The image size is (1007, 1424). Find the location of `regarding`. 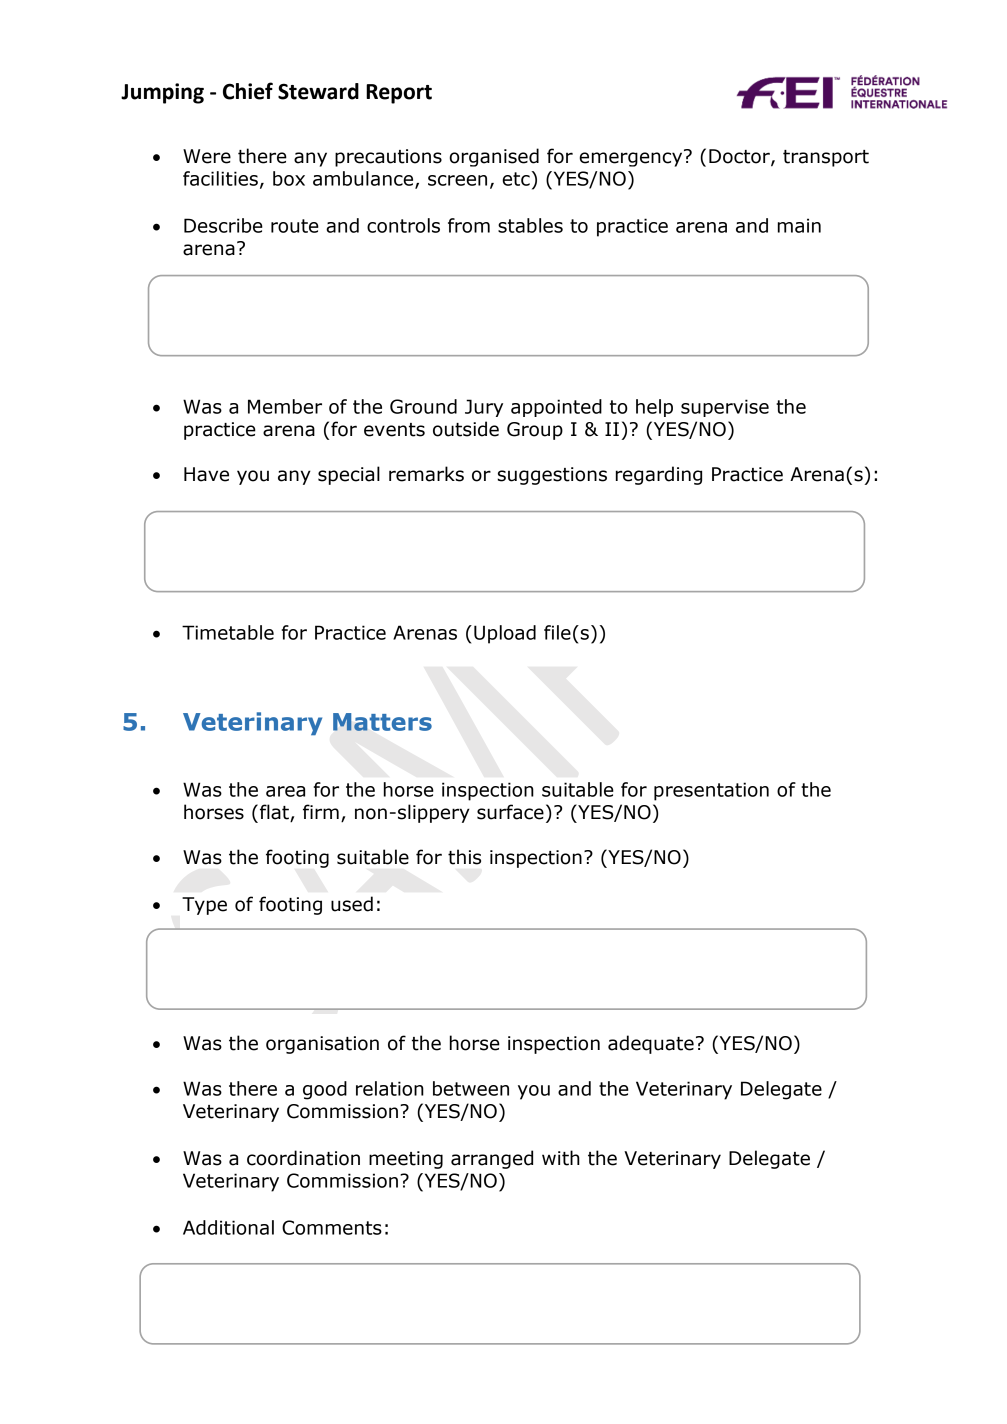

regarding is located at coordinates (659, 475).
